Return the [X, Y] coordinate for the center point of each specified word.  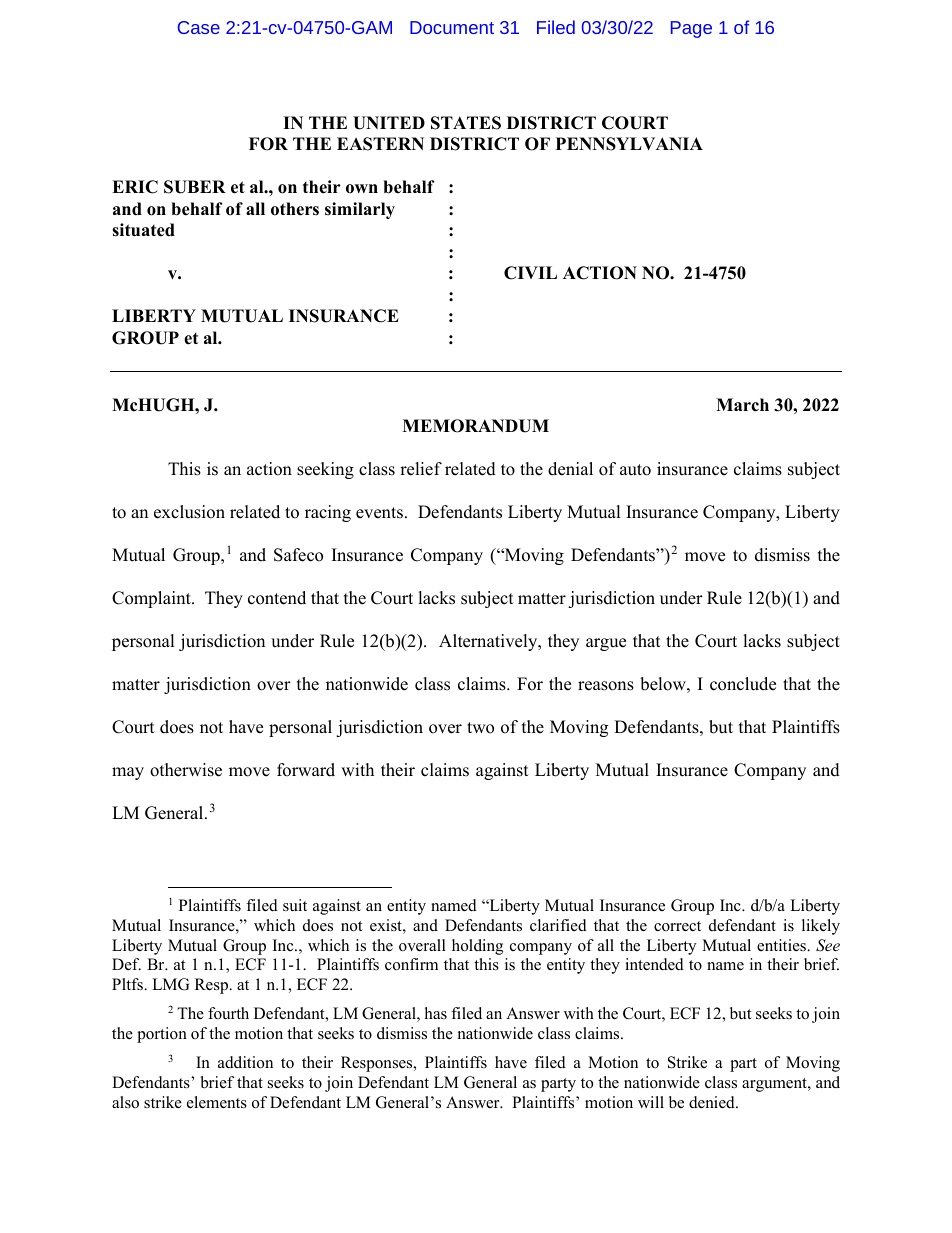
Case [199, 27]
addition [245, 1062]
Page [691, 29]
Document [452, 27]
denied [713, 1102]
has [436, 1013]
